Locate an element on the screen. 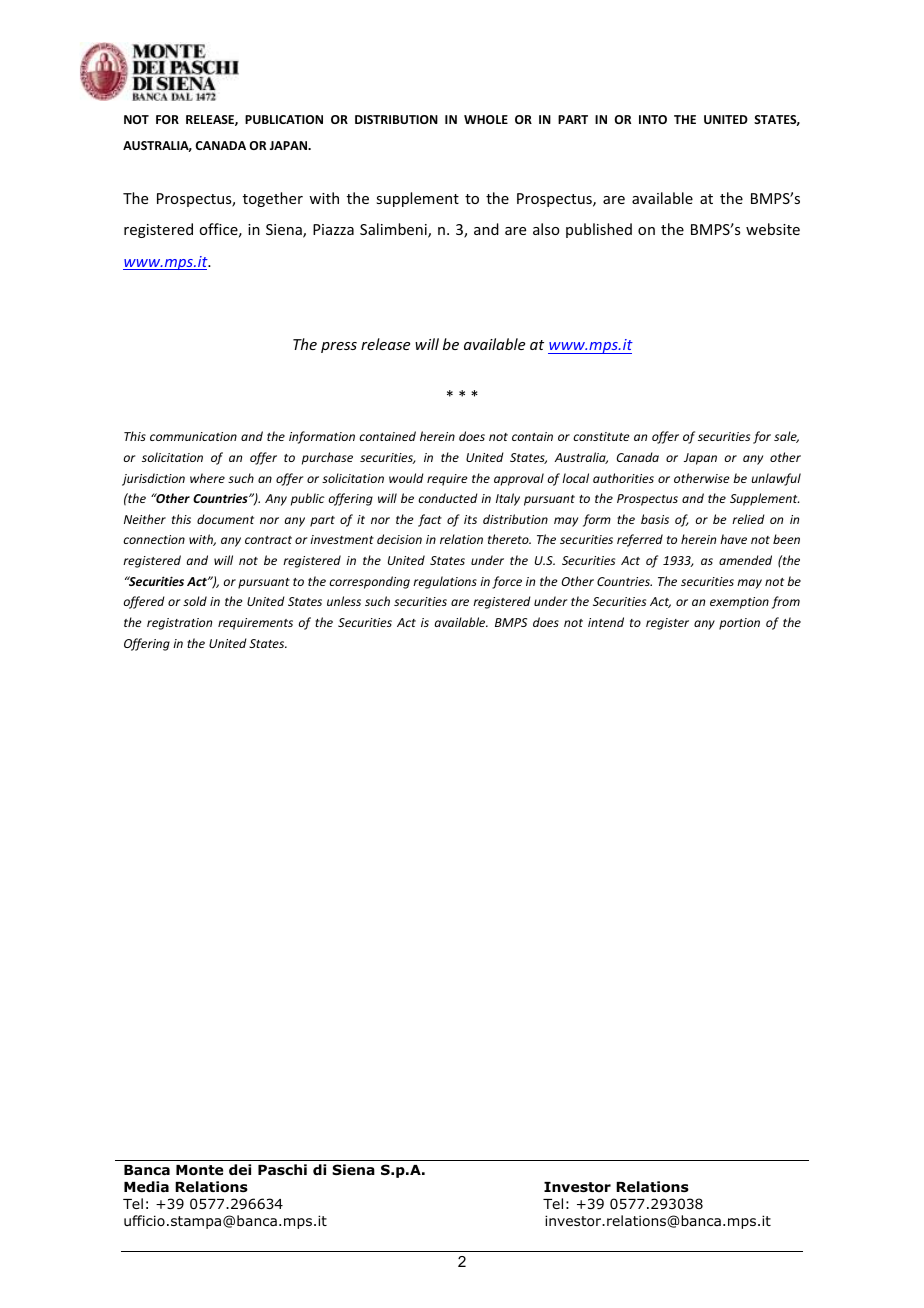 The height and width of the screenshot is (1308, 924). together is located at coordinates (273, 199).
